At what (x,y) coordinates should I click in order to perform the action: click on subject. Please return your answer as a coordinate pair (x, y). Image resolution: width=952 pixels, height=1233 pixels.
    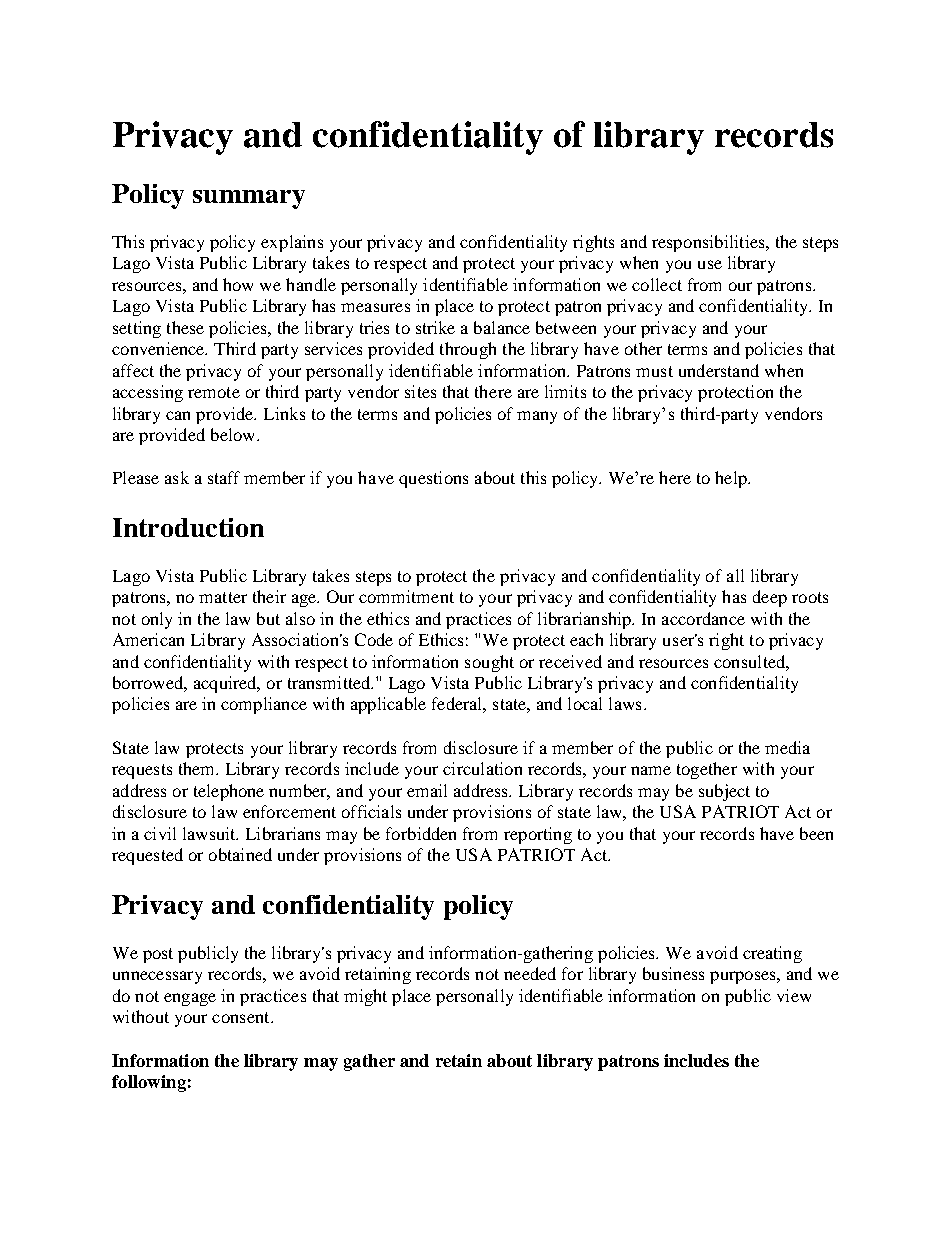
    Looking at the image, I should click on (724, 792).
